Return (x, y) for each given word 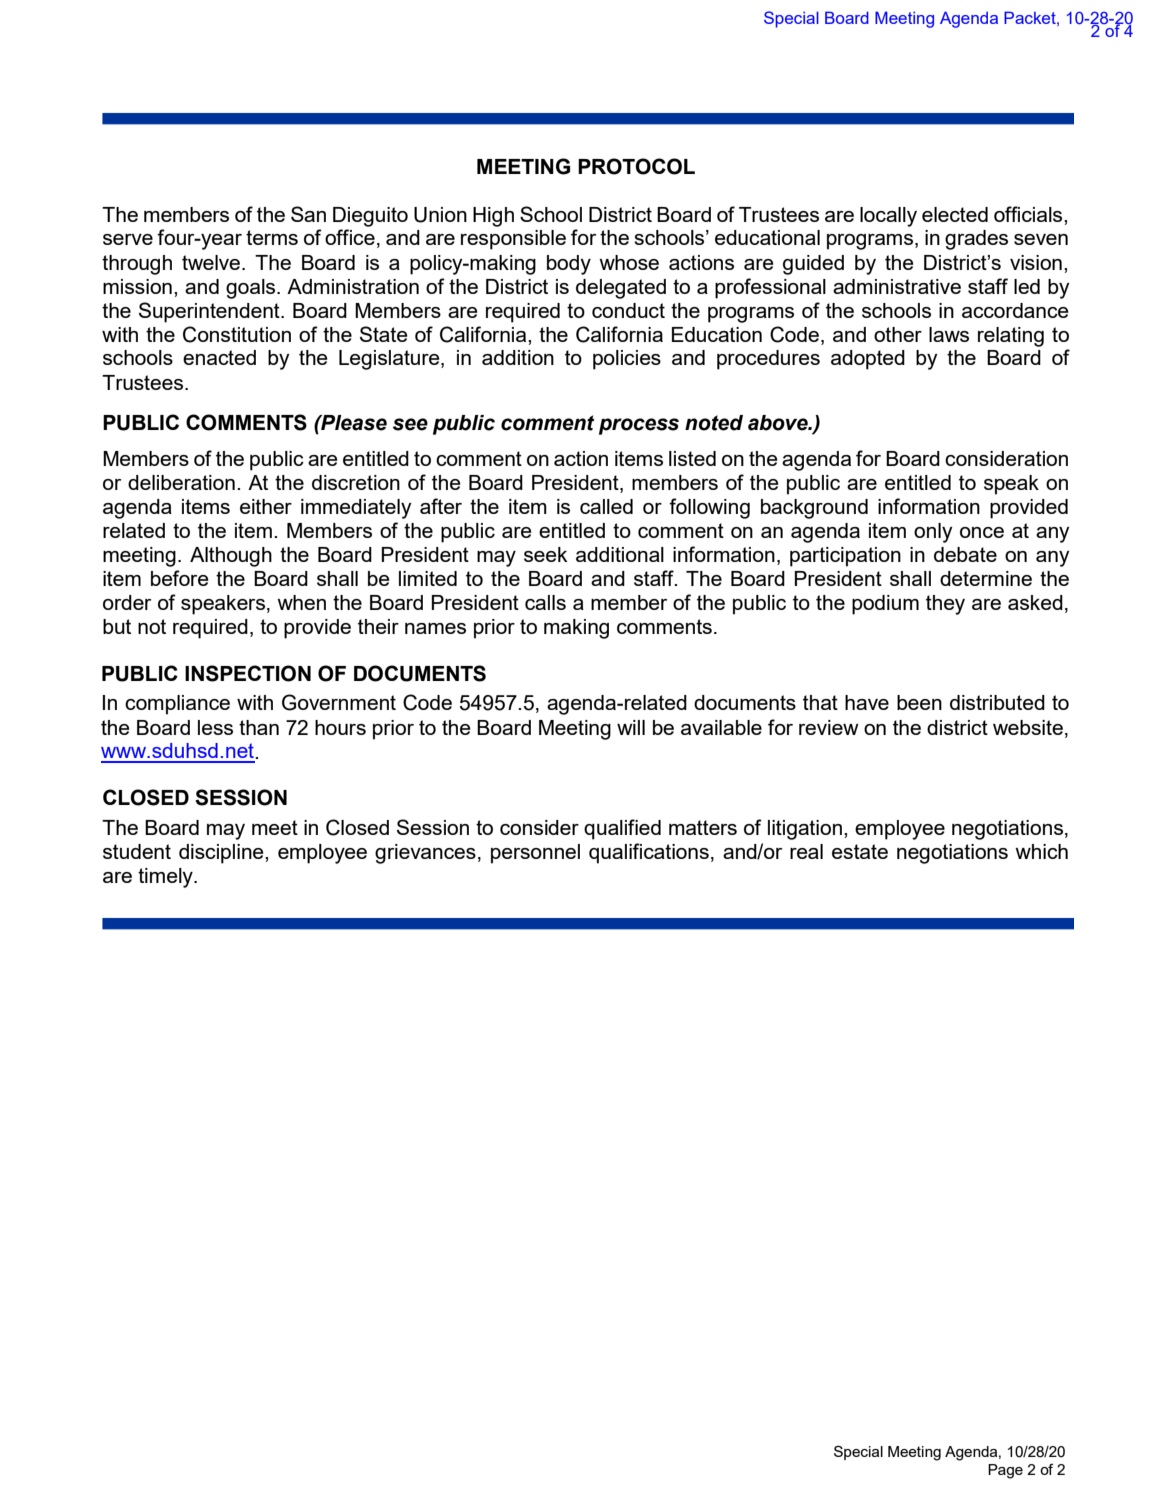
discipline (222, 854)
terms (272, 237)
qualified (622, 829)
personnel (535, 854)
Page (1005, 1471)
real (806, 851)
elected (955, 214)
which (1041, 851)
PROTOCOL (636, 166)
